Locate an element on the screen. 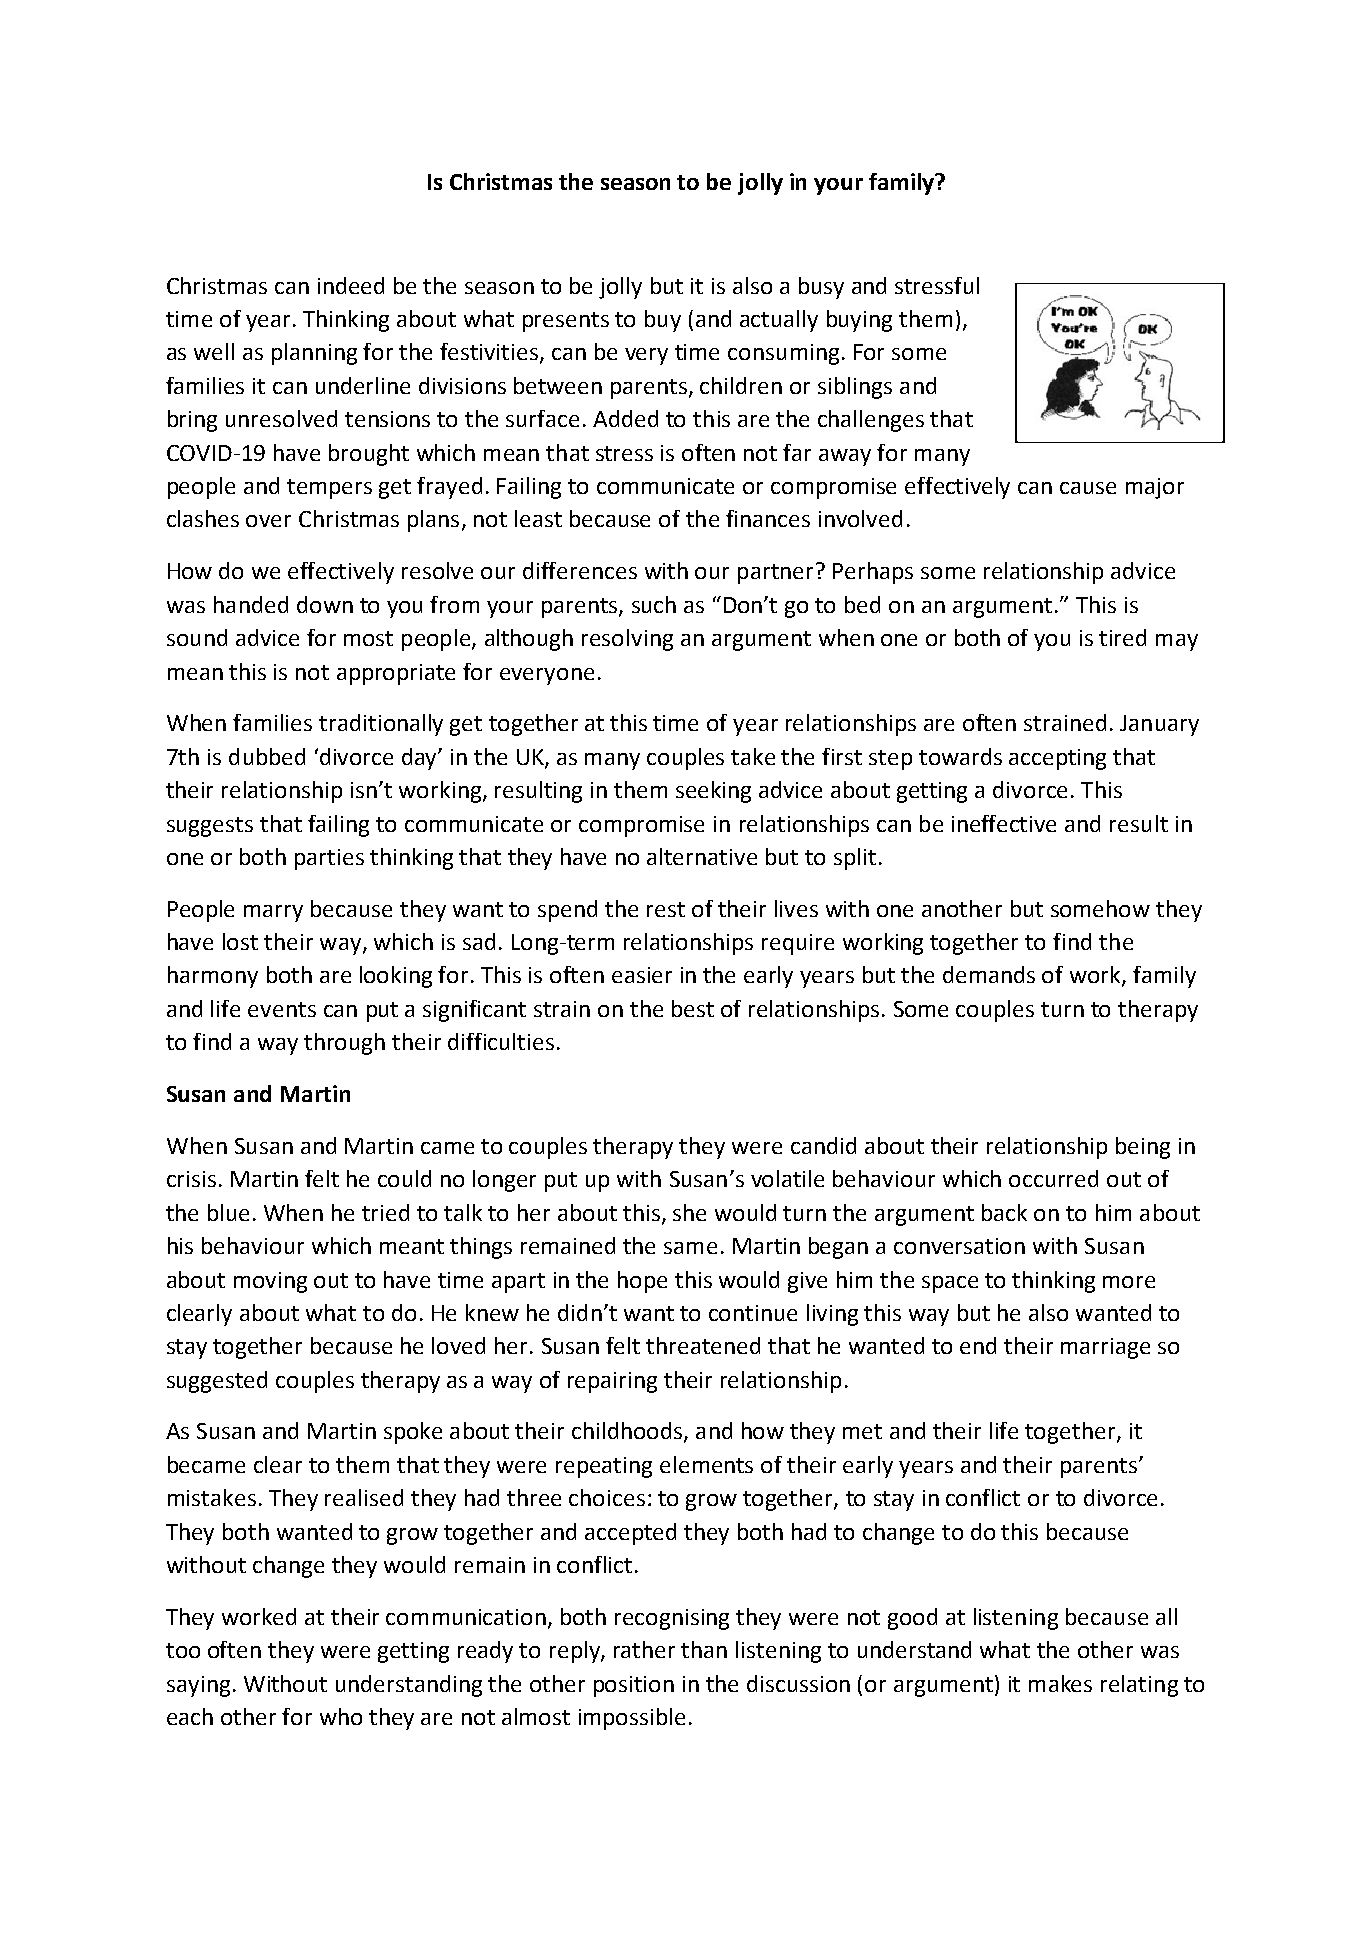  back is located at coordinates (1004, 1212).
